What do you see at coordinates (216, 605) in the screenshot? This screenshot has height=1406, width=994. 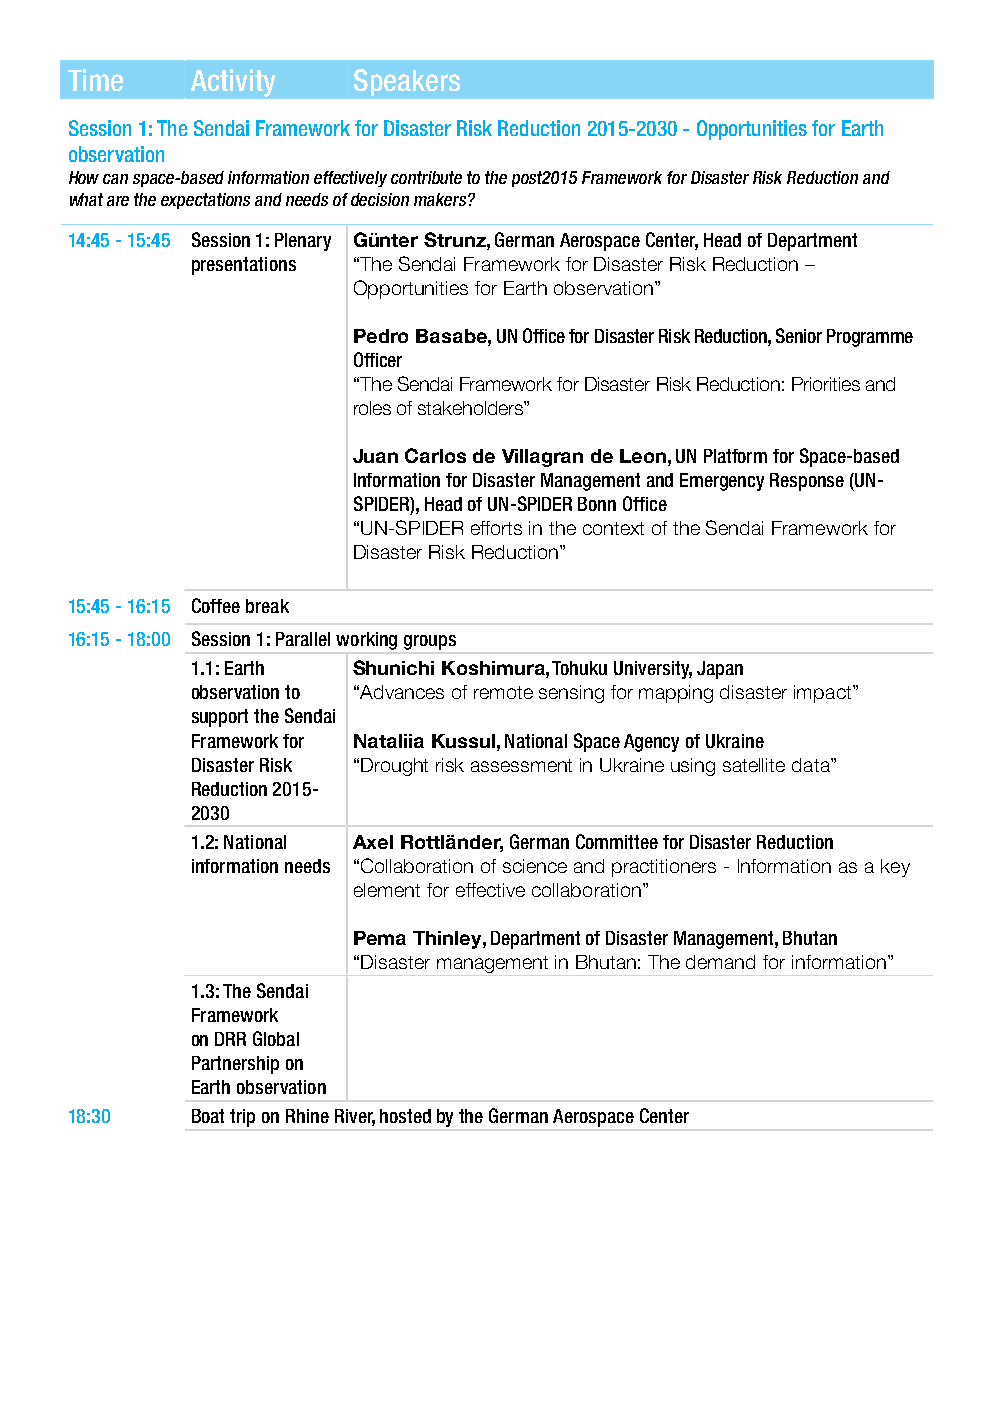 I see `Coffee` at bounding box center [216, 605].
